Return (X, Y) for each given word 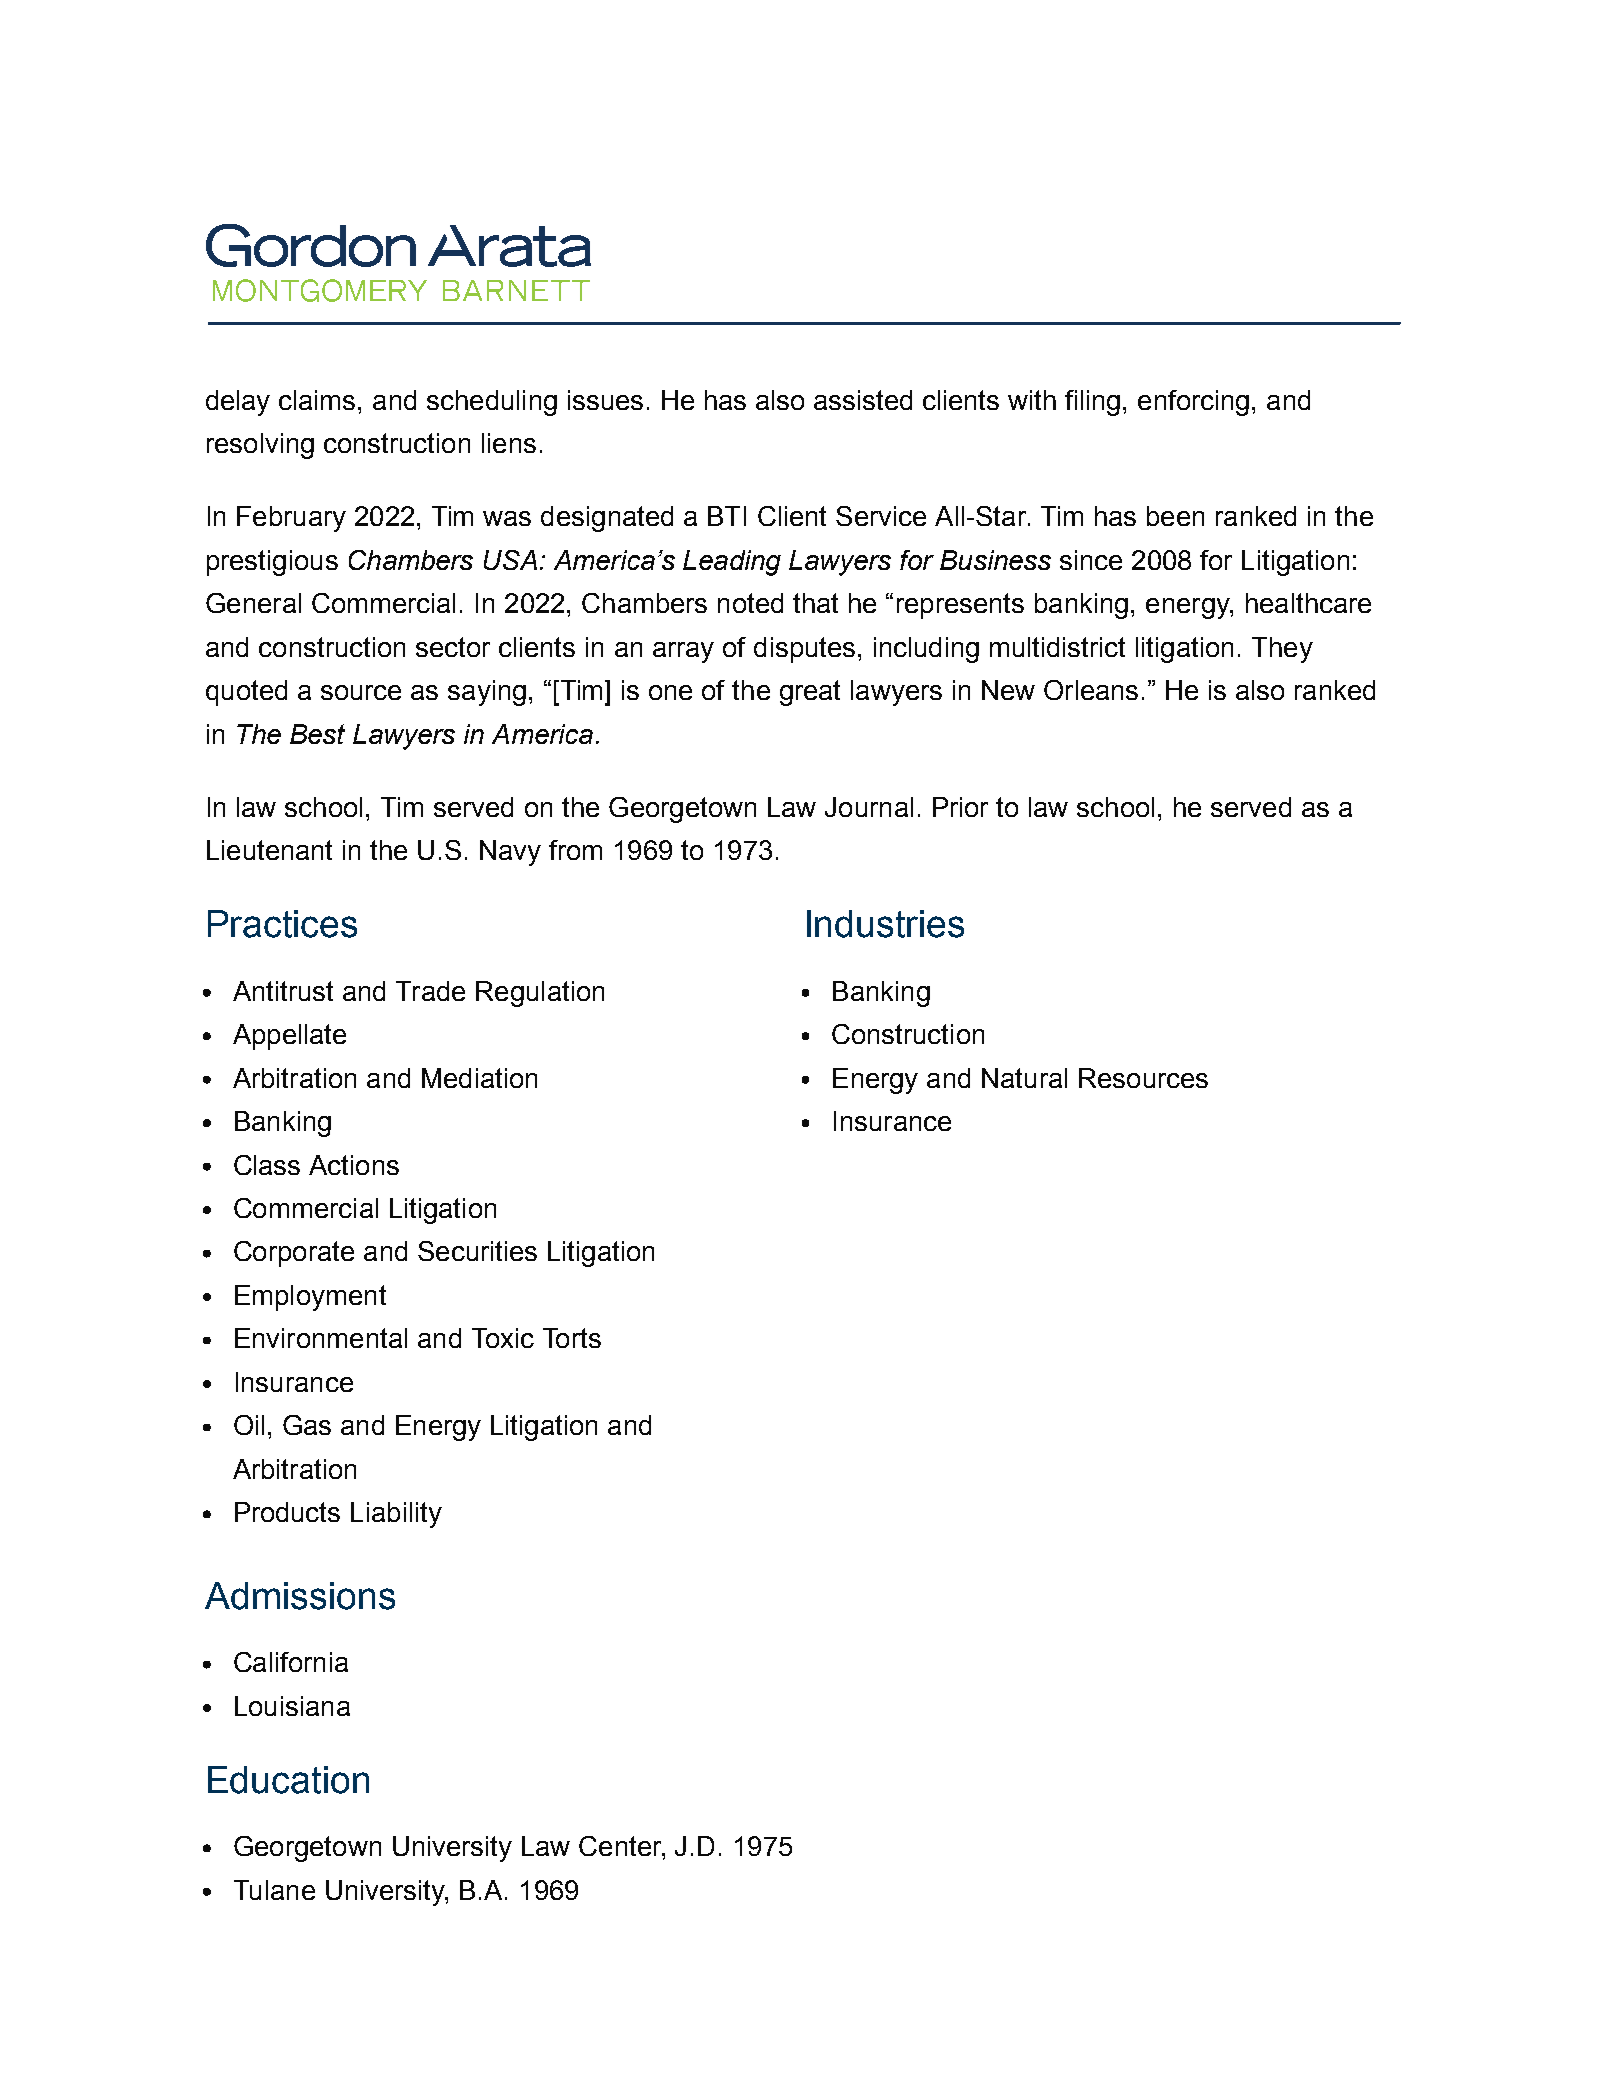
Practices (282, 924)
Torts (572, 1338)
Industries (885, 924)
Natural (1024, 1078)
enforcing (1193, 403)
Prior (960, 807)
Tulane (274, 1890)
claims (317, 400)
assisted (863, 400)
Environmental (321, 1338)
